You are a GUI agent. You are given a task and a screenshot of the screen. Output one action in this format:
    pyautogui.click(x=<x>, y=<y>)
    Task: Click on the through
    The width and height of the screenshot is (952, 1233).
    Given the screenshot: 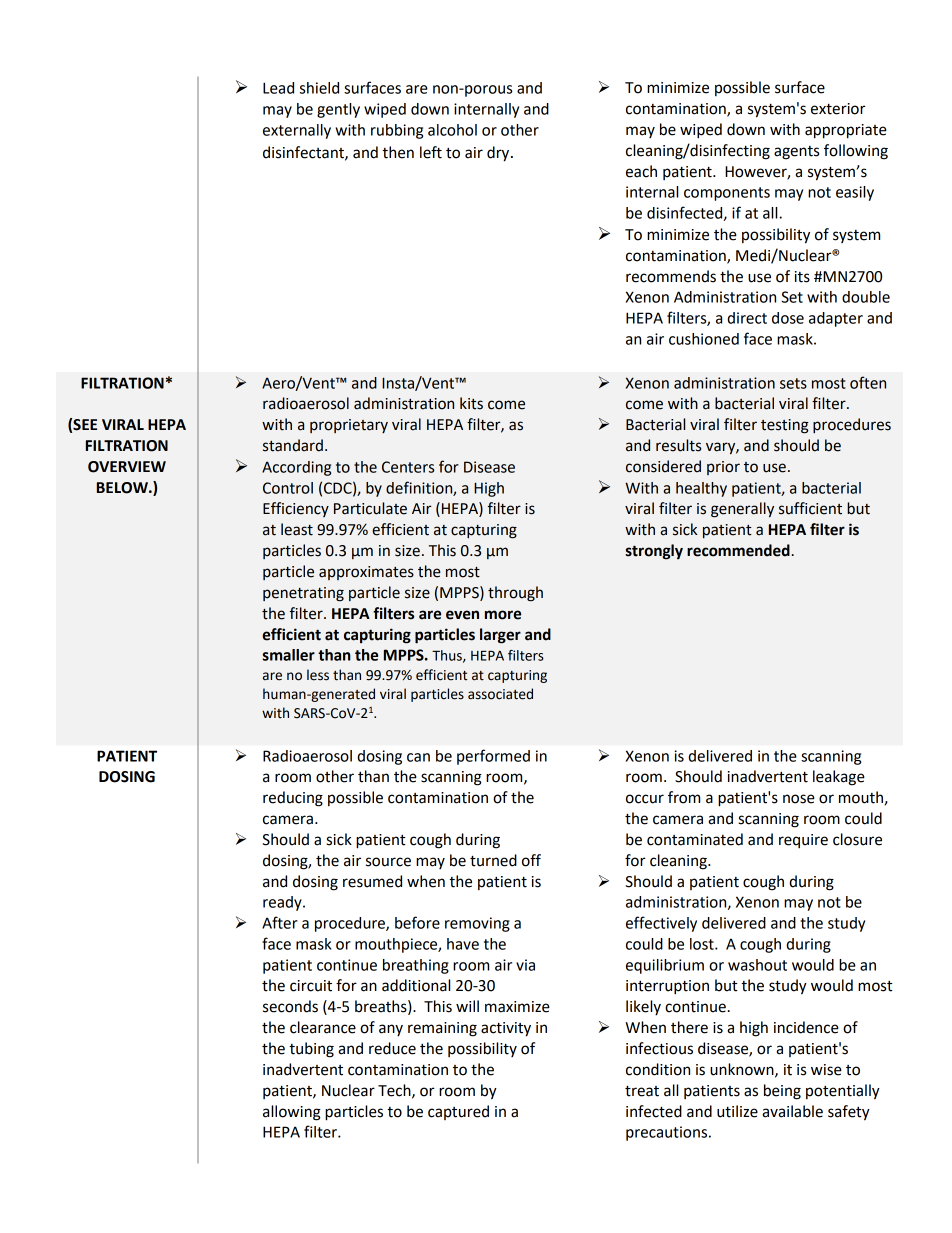 What is the action you would take?
    pyautogui.click(x=515, y=594)
